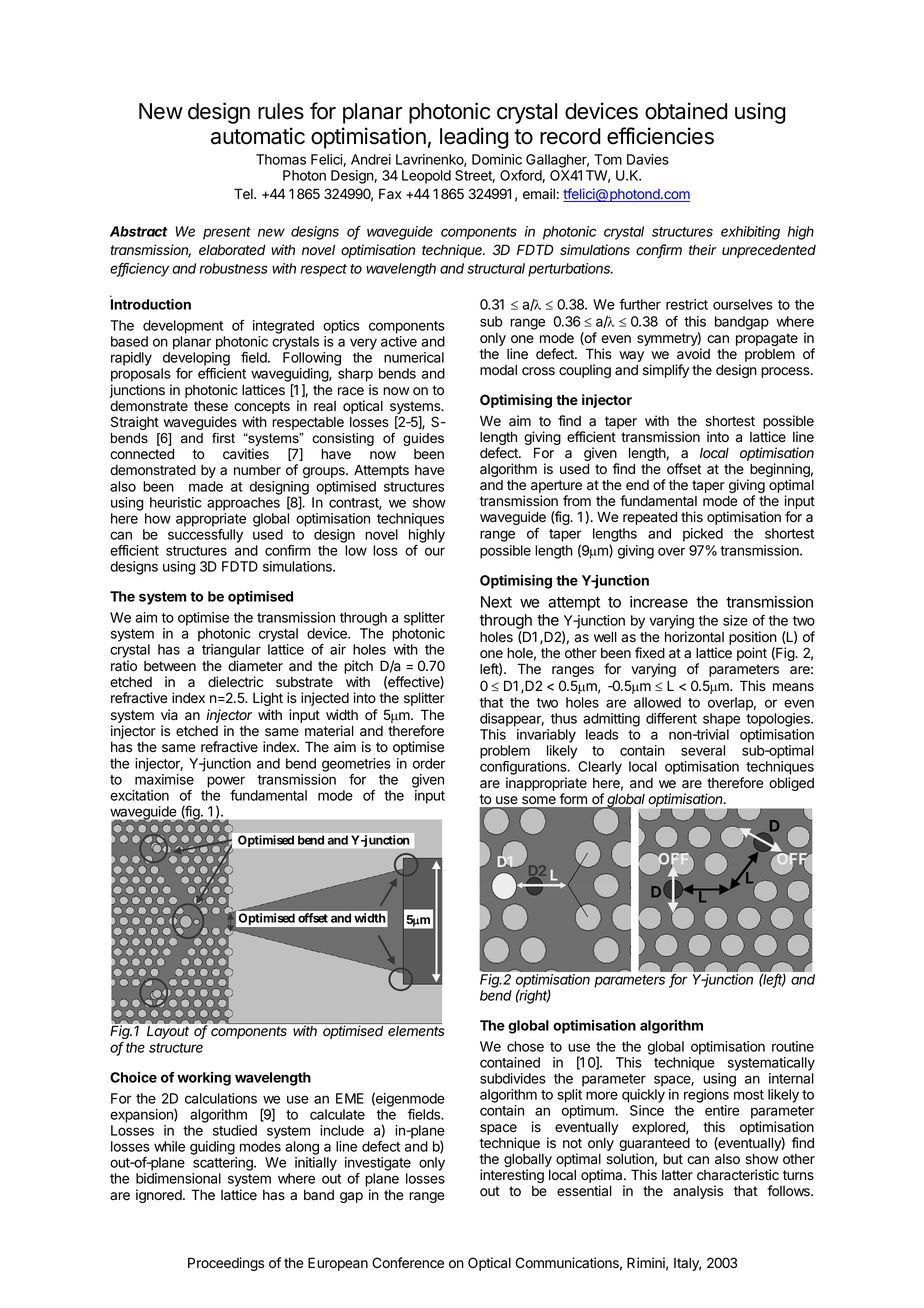  I want to click on aperture, so click(556, 488).
